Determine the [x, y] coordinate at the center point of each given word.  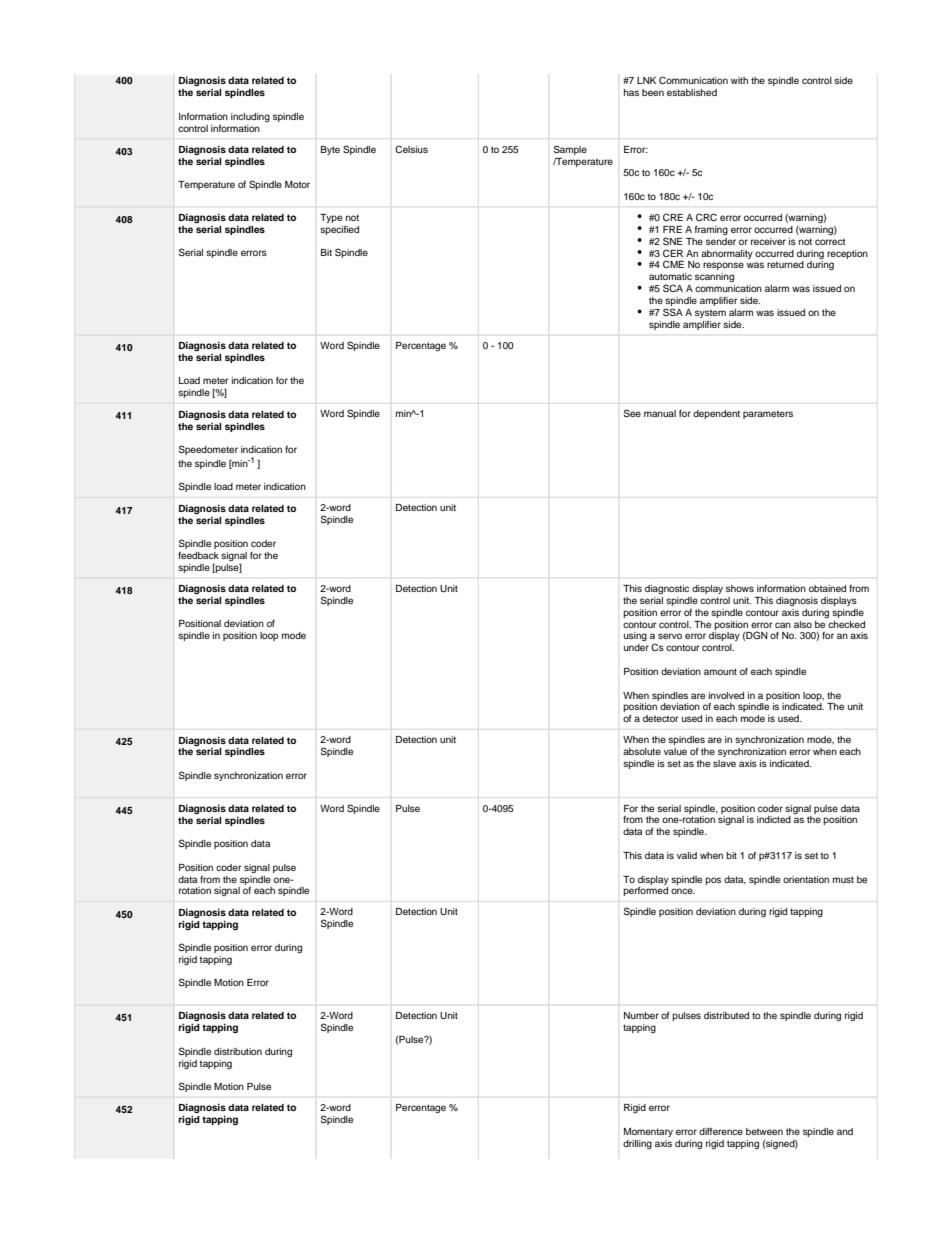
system [710, 313]
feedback [198, 555]
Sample [570, 150]
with [739, 80]
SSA [673, 312]
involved [726, 695]
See [632, 413]
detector [660, 718]
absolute [642, 751]
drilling [637, 1144]
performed [645, 891]
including [250, 117]
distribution [238, 1051]
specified [339, 230]
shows [740, 588]
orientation [806, 879]
